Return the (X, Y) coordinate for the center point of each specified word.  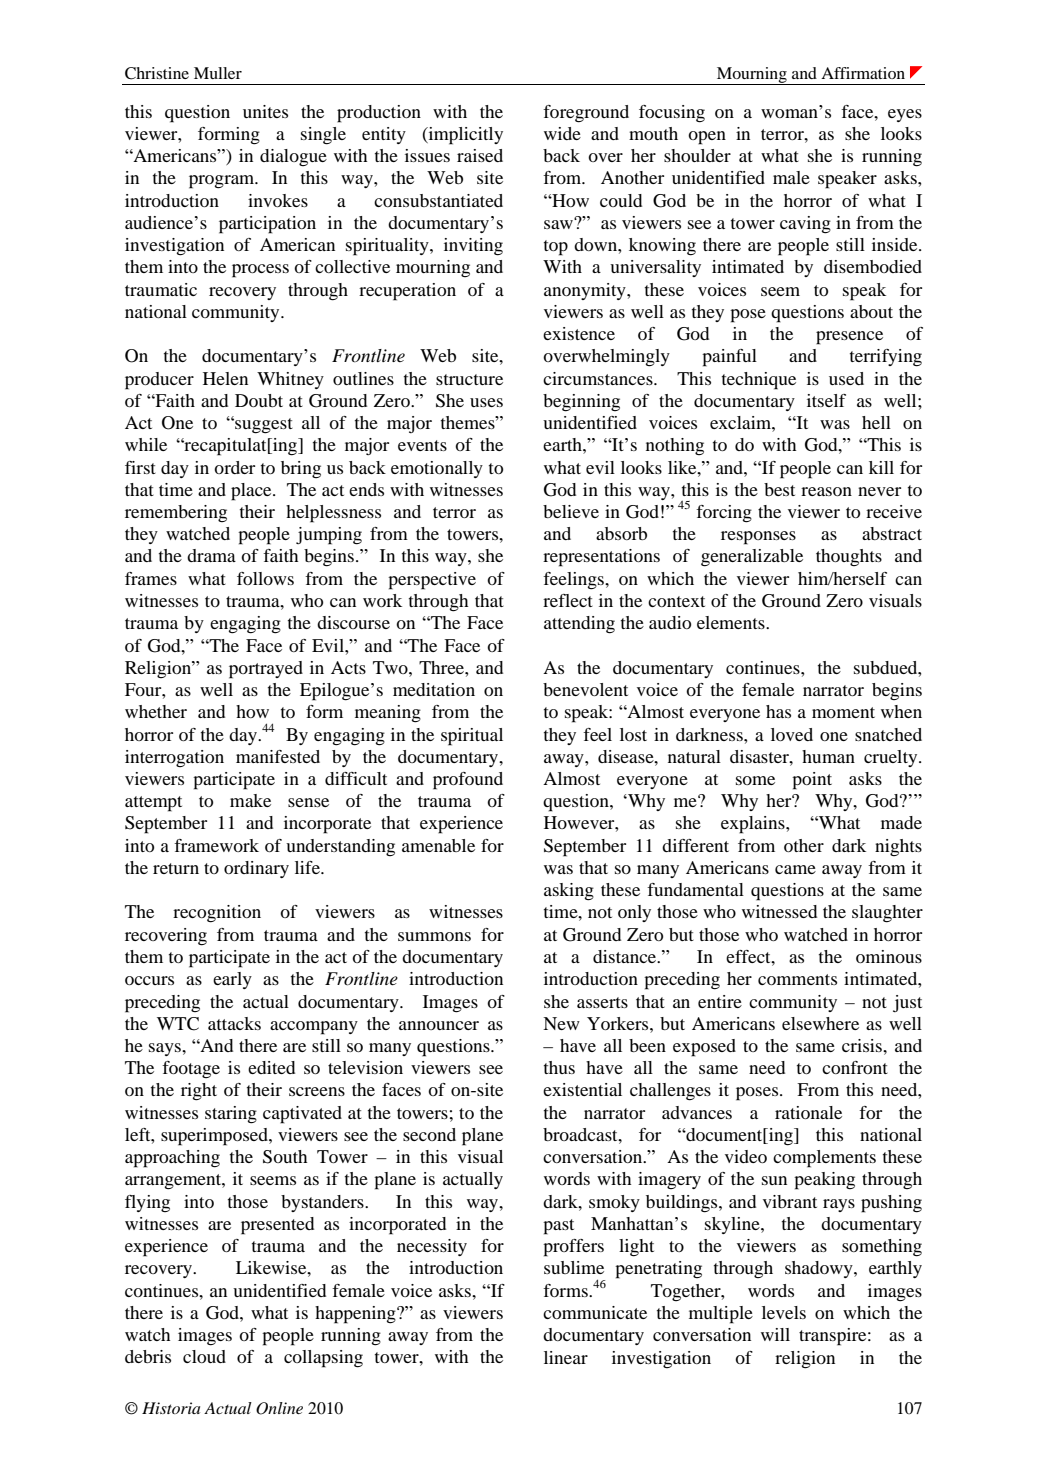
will (775, 1334)
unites (265, 111)
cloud (204, 1356)
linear (566, 1357)
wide (562, 133)
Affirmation (863, 73)
